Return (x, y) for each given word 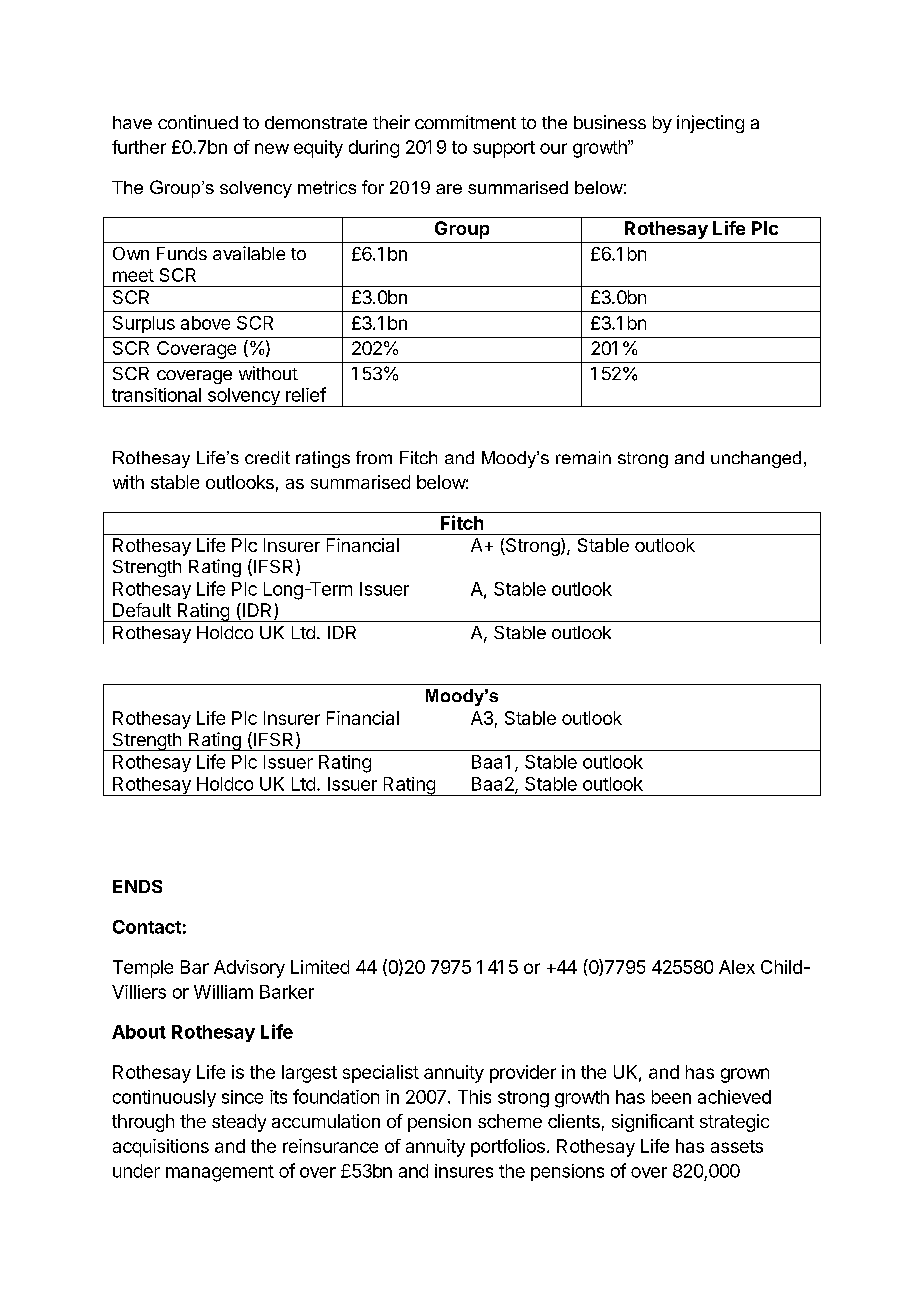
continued (198, 122)
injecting (710, 124)
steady (239, 1123)
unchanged (756, 459)
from (374, 457)
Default (142, 610)
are (449, 189)
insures (464, 1171)
